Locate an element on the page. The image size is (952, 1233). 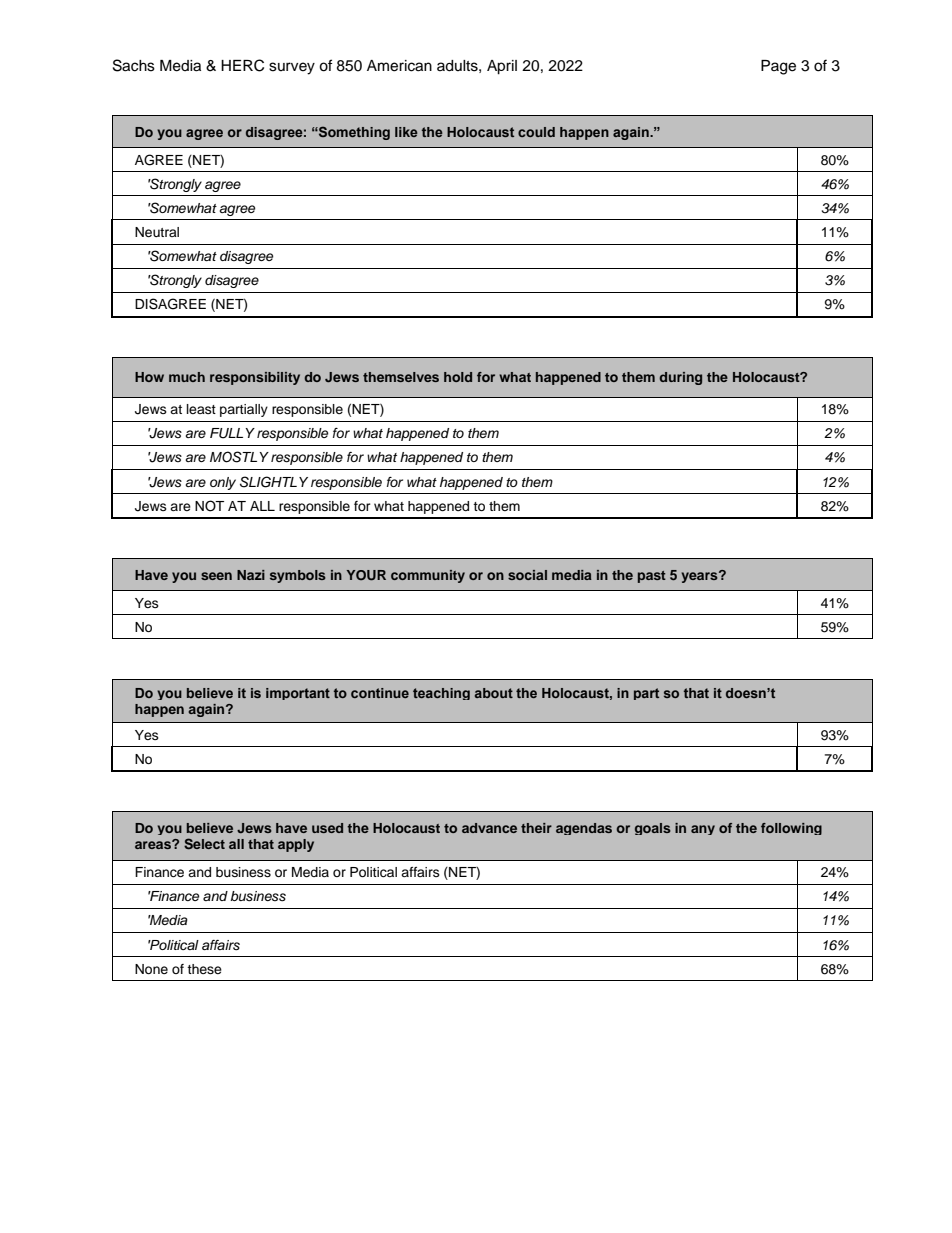
years is located at coordinates (700, 577).
